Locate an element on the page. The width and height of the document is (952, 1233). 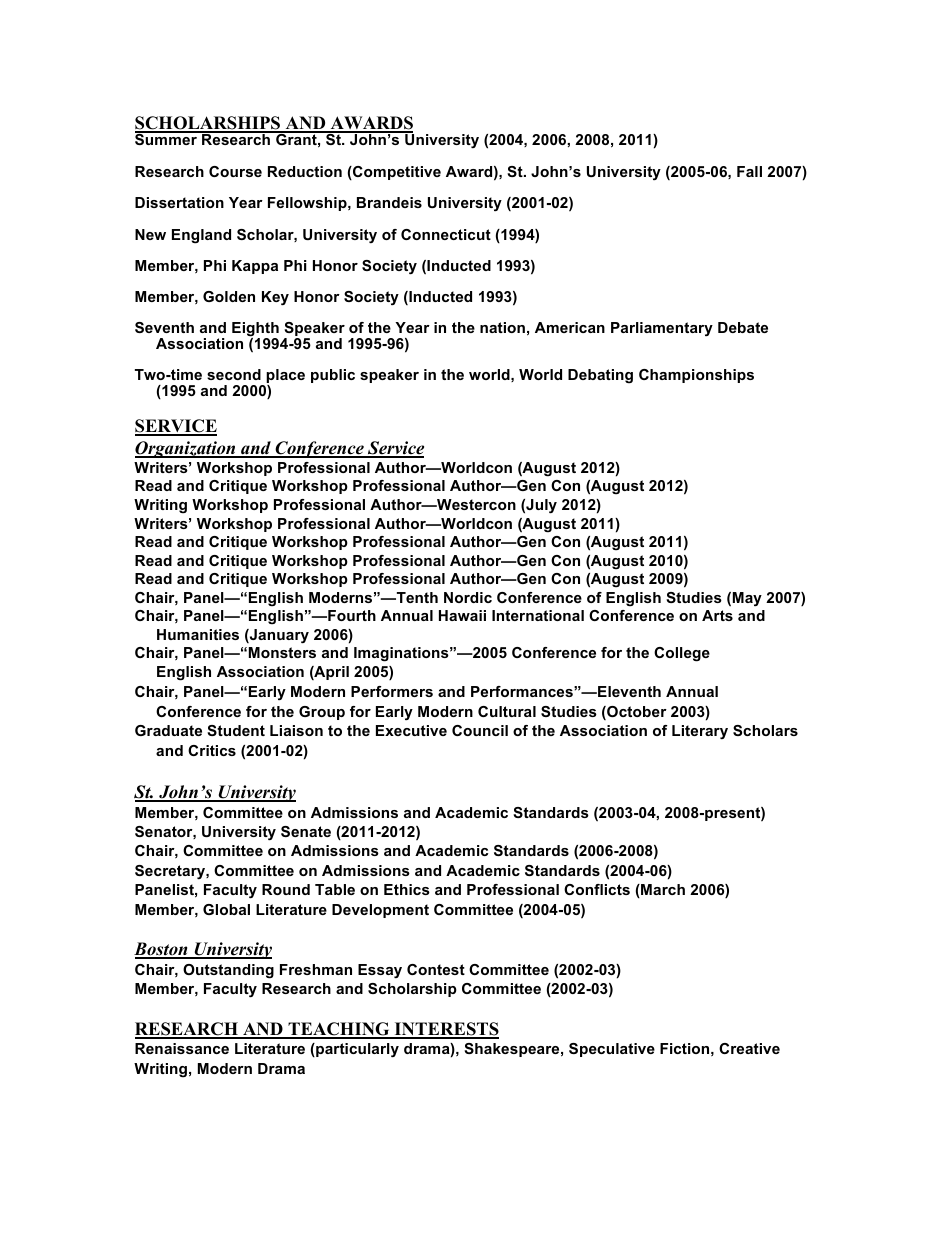
Fall is located at coordinates (749, 171).
